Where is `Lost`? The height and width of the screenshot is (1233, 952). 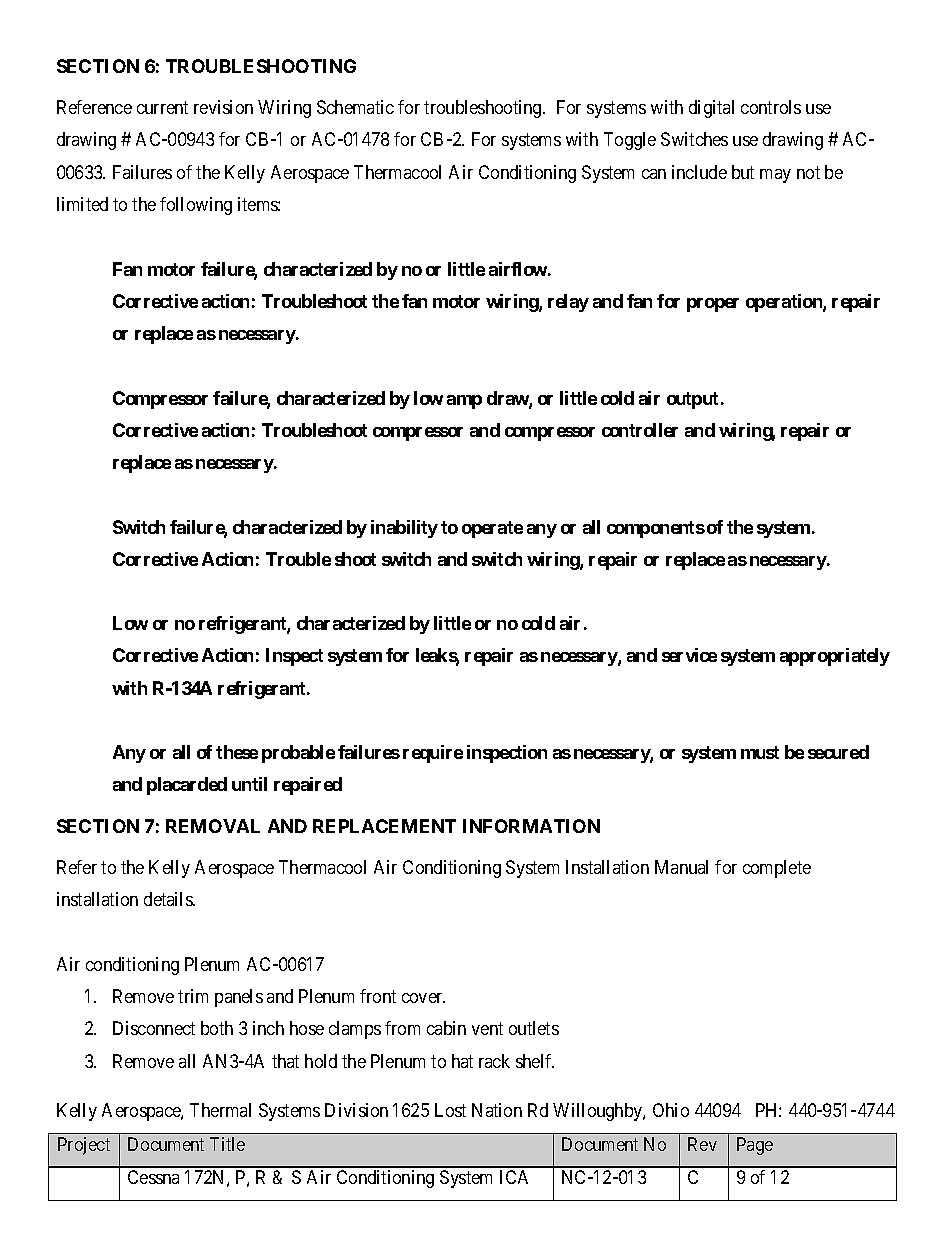 Lost is located at coordinates (450, 1110).
